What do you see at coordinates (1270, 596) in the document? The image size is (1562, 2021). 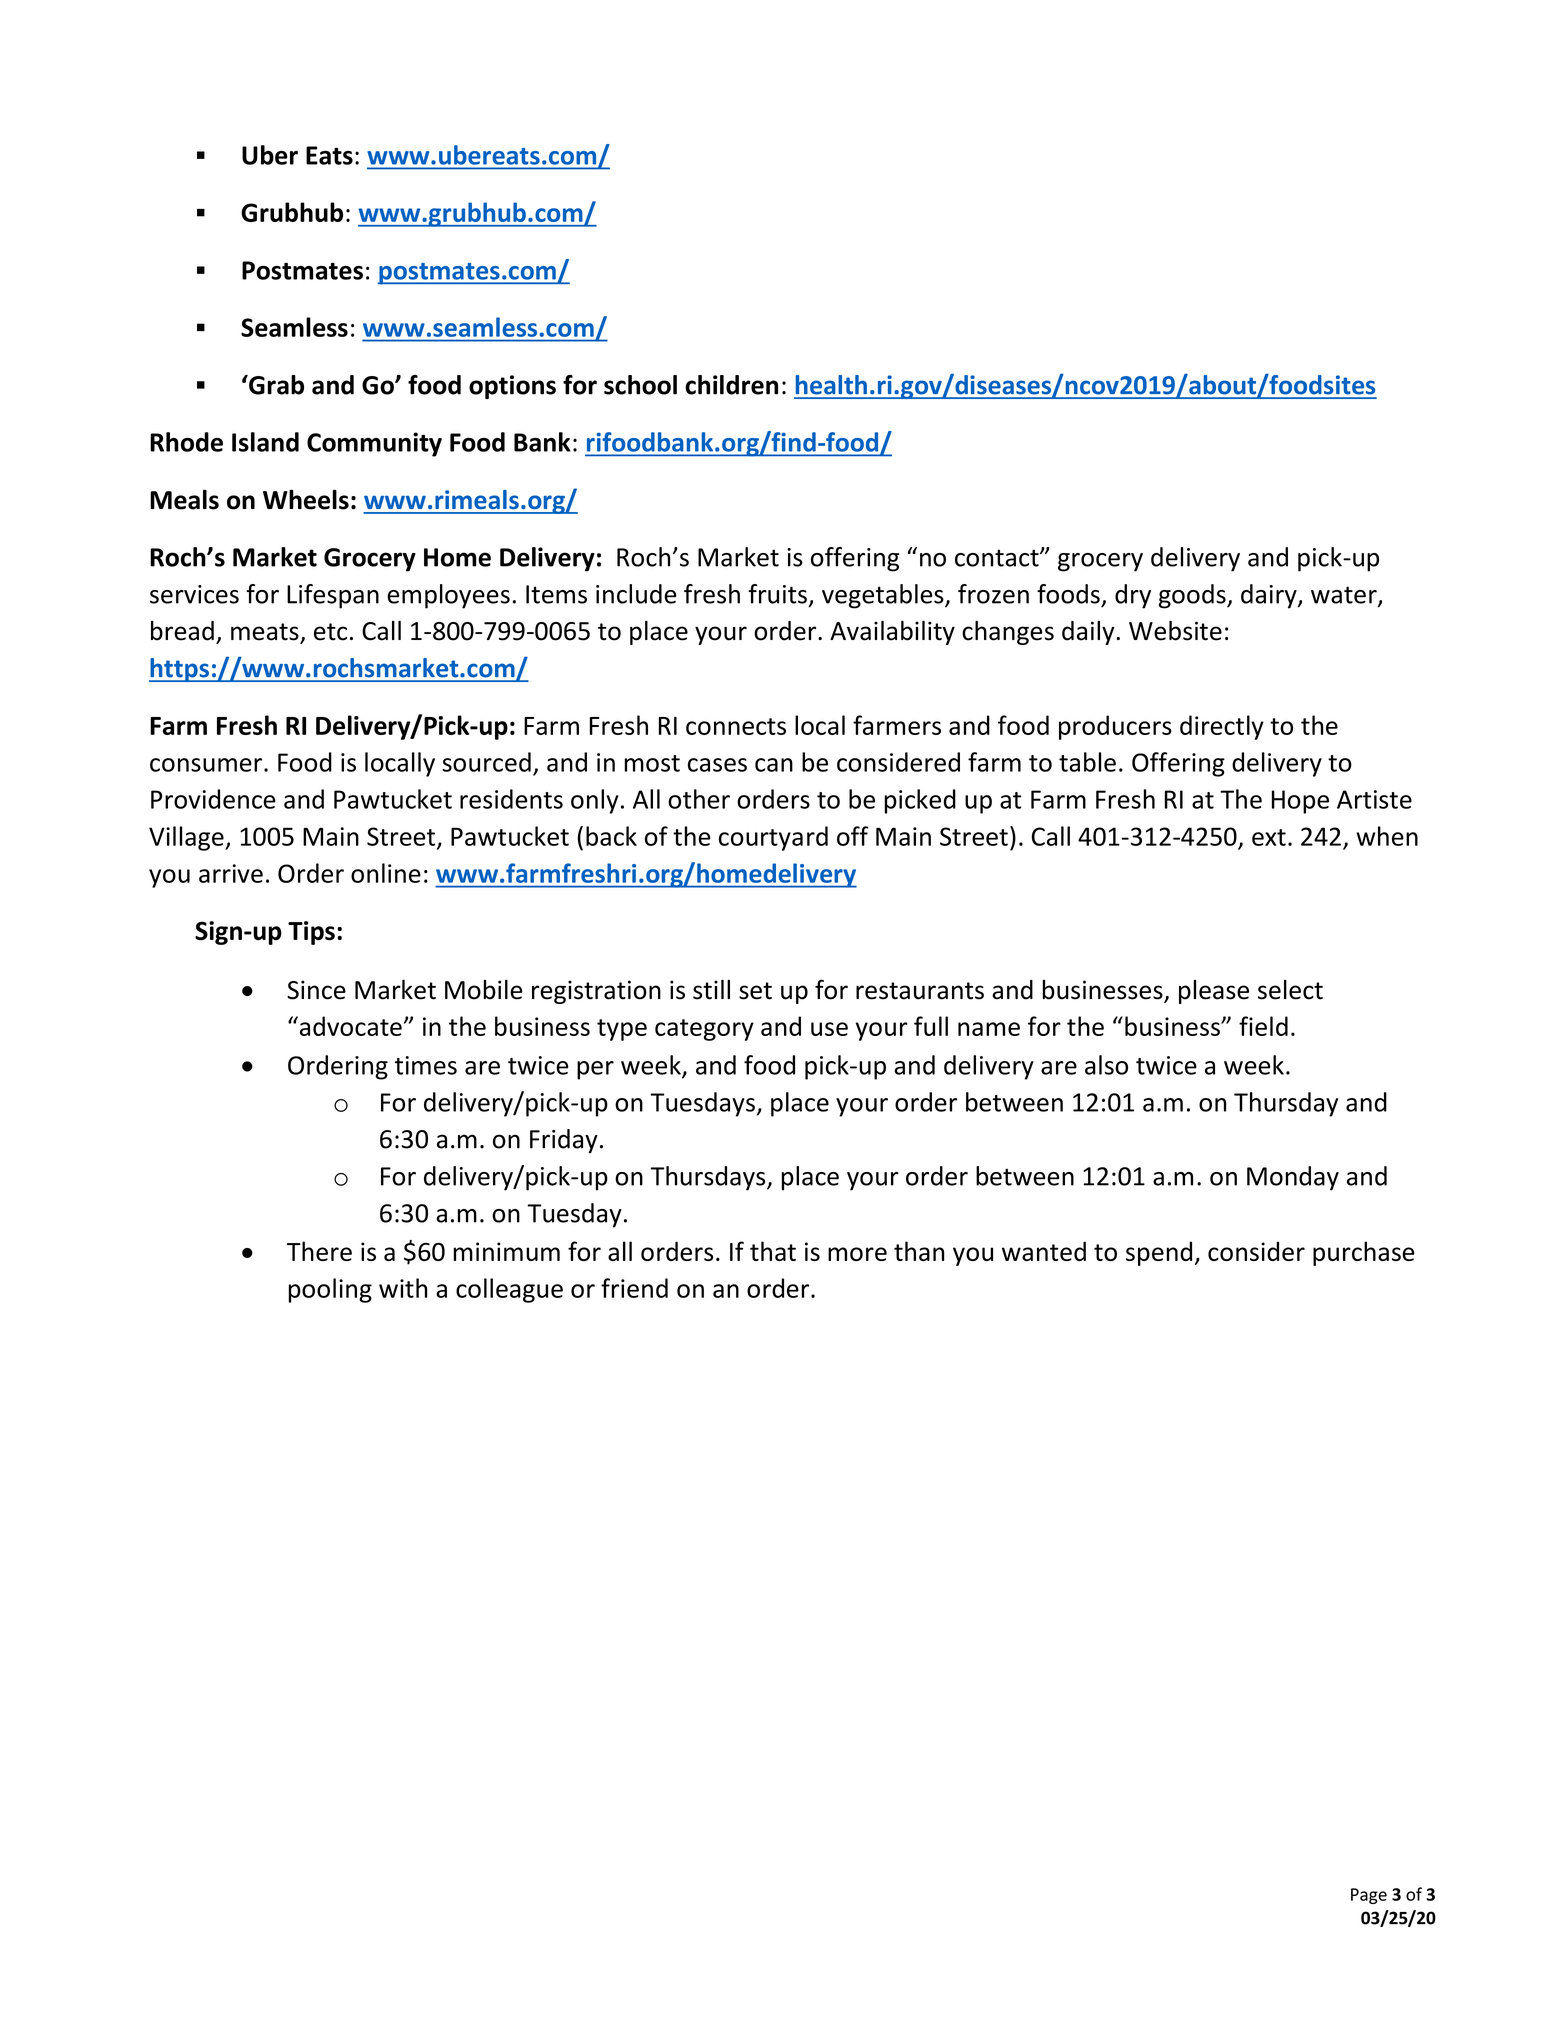 I see `dairy` at bounding box center [1270, 596].
